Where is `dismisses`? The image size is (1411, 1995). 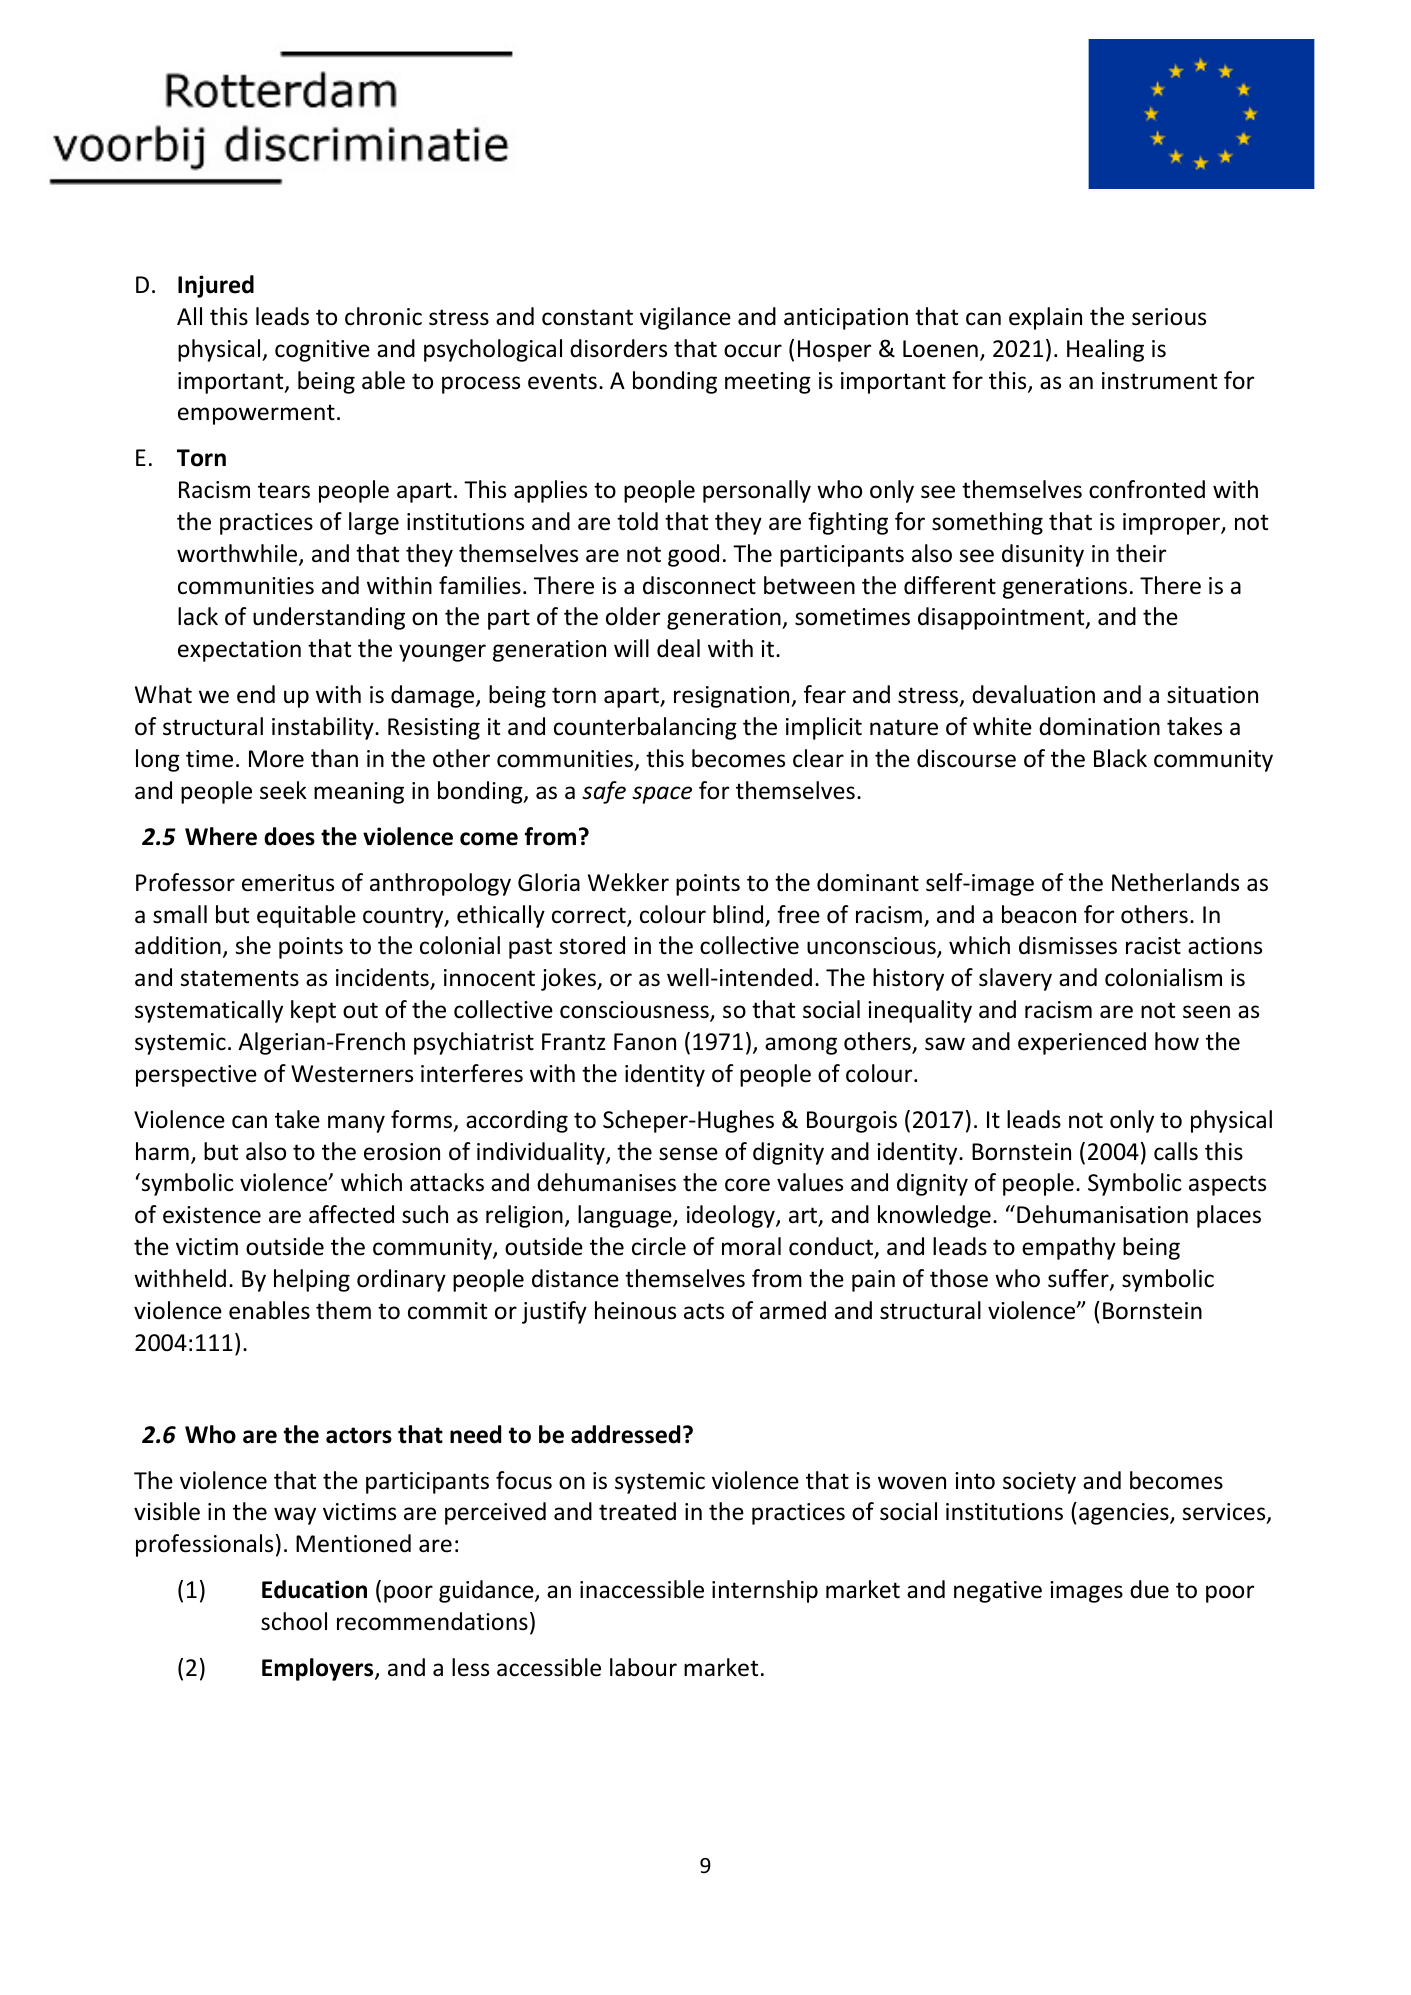
dismisses is located at coordinates (1068, 945).
